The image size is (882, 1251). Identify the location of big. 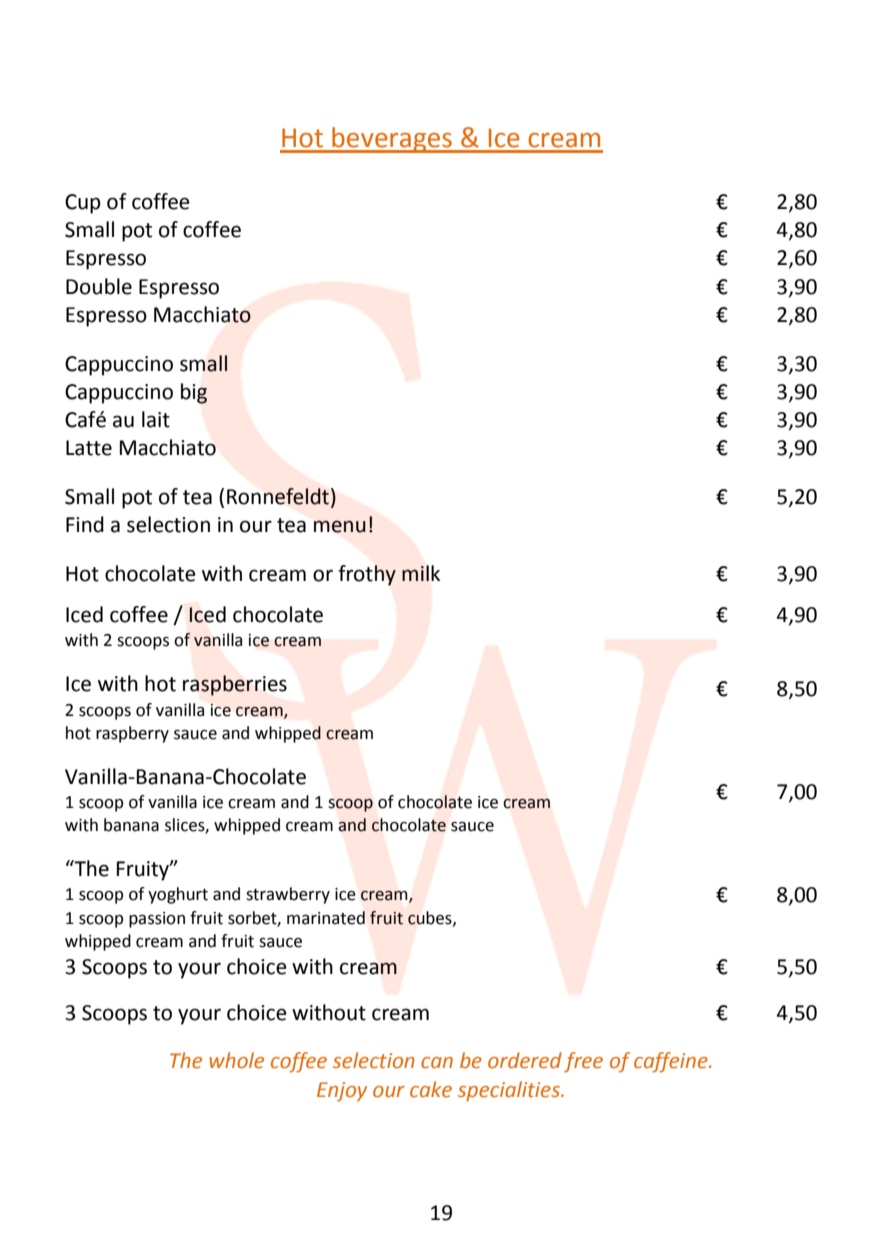
(194, 393).
